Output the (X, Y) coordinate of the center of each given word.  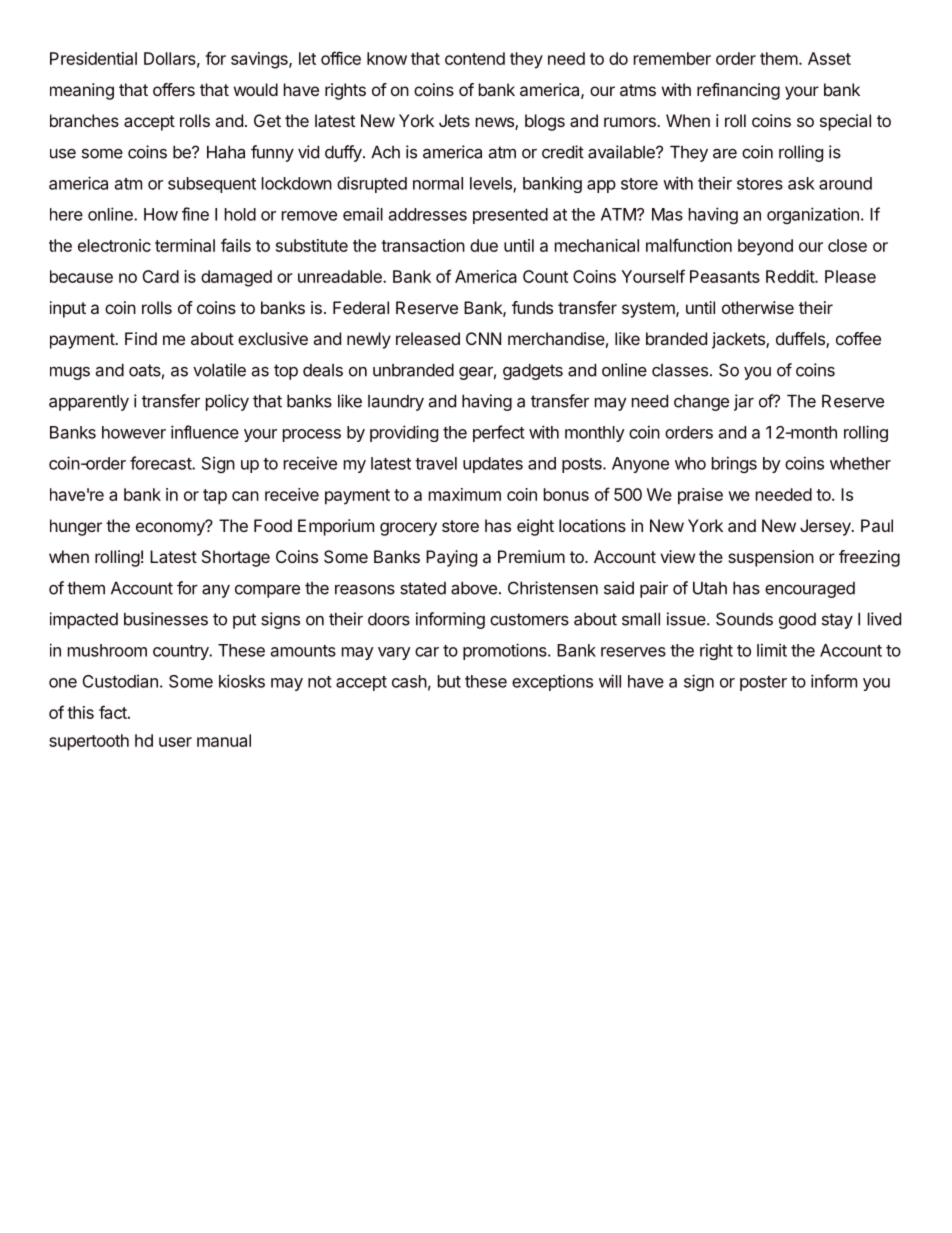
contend (475, 58)
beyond (765, 247)
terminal (185, 245)
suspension (771, 558)
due (484, 245)
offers (174, 89)
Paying (451, 558)
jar (744, 402)
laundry (396, 403)
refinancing (738, 91)
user (175, 742)
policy (227, 402)
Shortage (236, 558)
